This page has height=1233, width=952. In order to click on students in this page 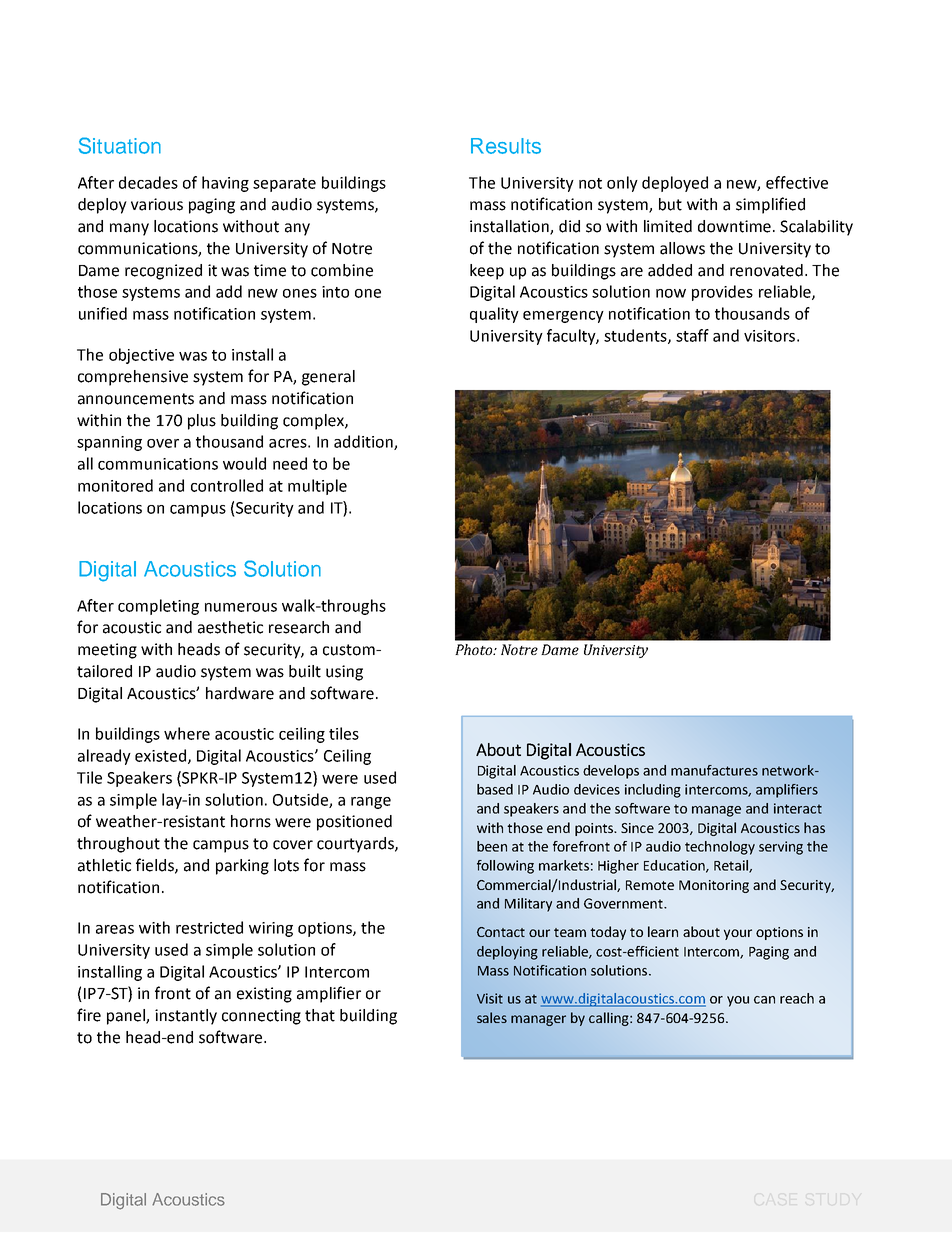, I will do `click(636, 336)`.
